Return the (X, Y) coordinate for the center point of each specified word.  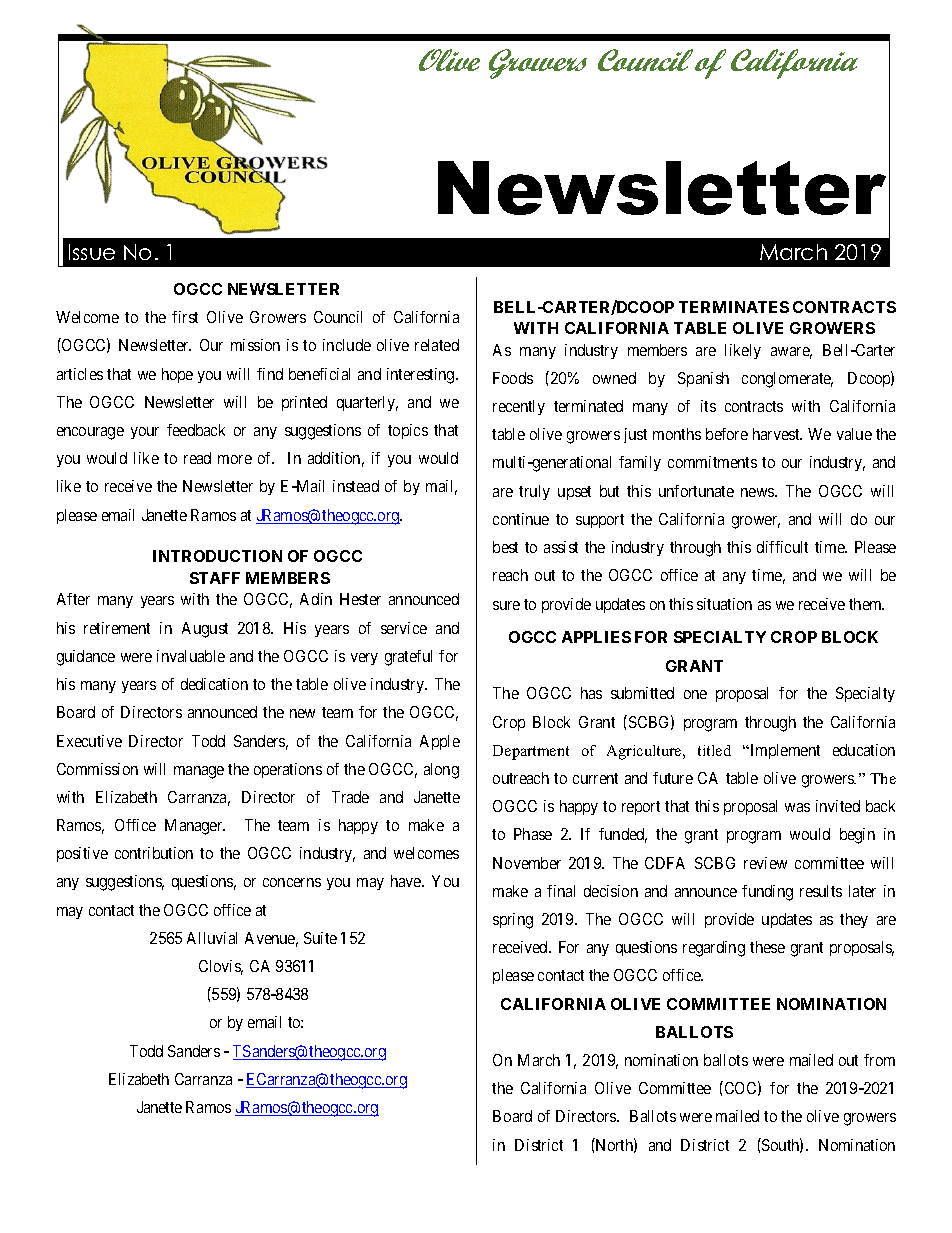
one (695, 694)
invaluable (191, 656)
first (185, 317)
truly (534, 492)
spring (513, 921)
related (437, 345)
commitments (712, 462)
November (527, 863)
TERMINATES (734, 307)
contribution (154, 853)
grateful (408, 658)
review (765, 863)
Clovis (221, 967)
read (197, 458)
